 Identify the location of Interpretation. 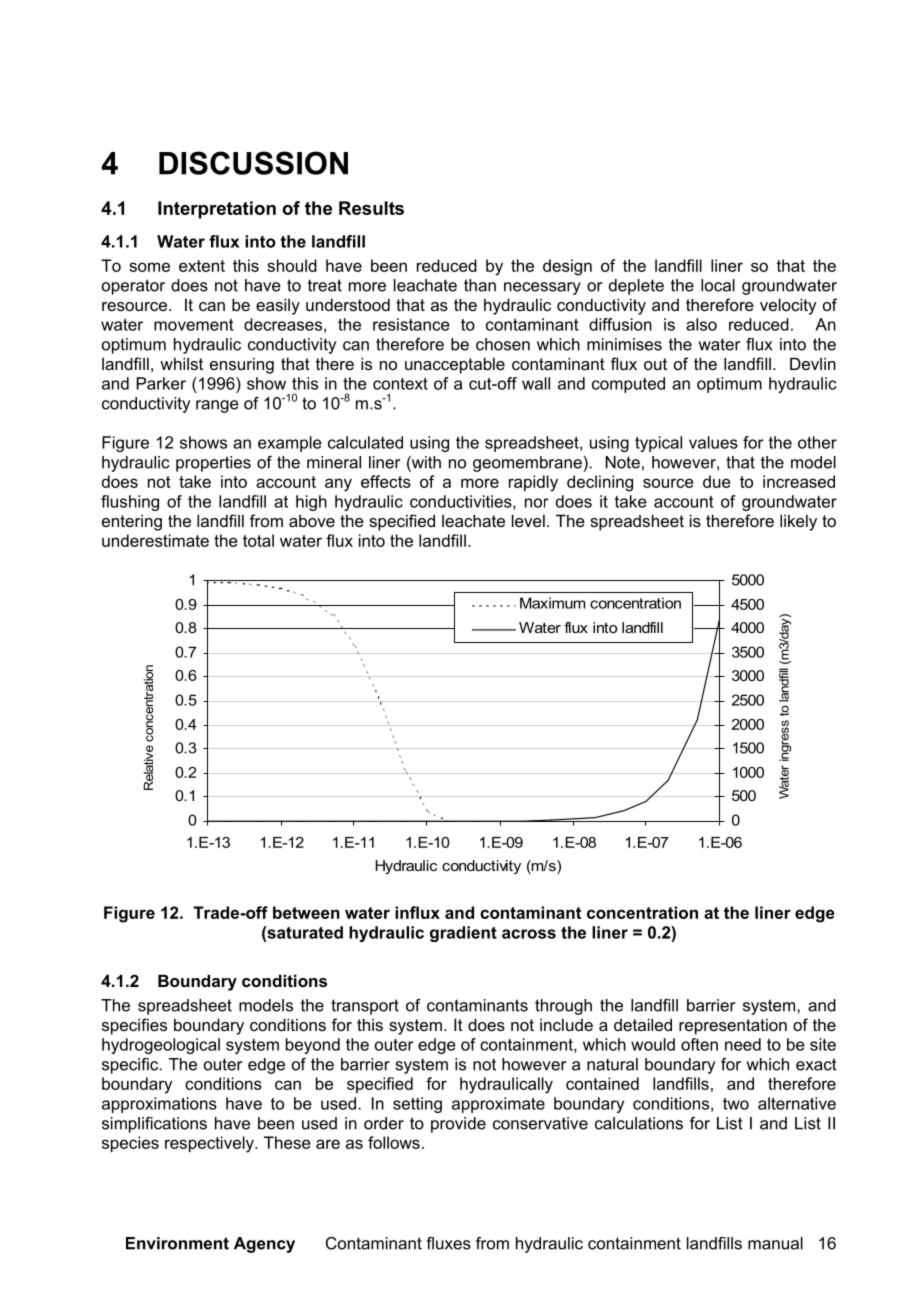
(217, 210).
